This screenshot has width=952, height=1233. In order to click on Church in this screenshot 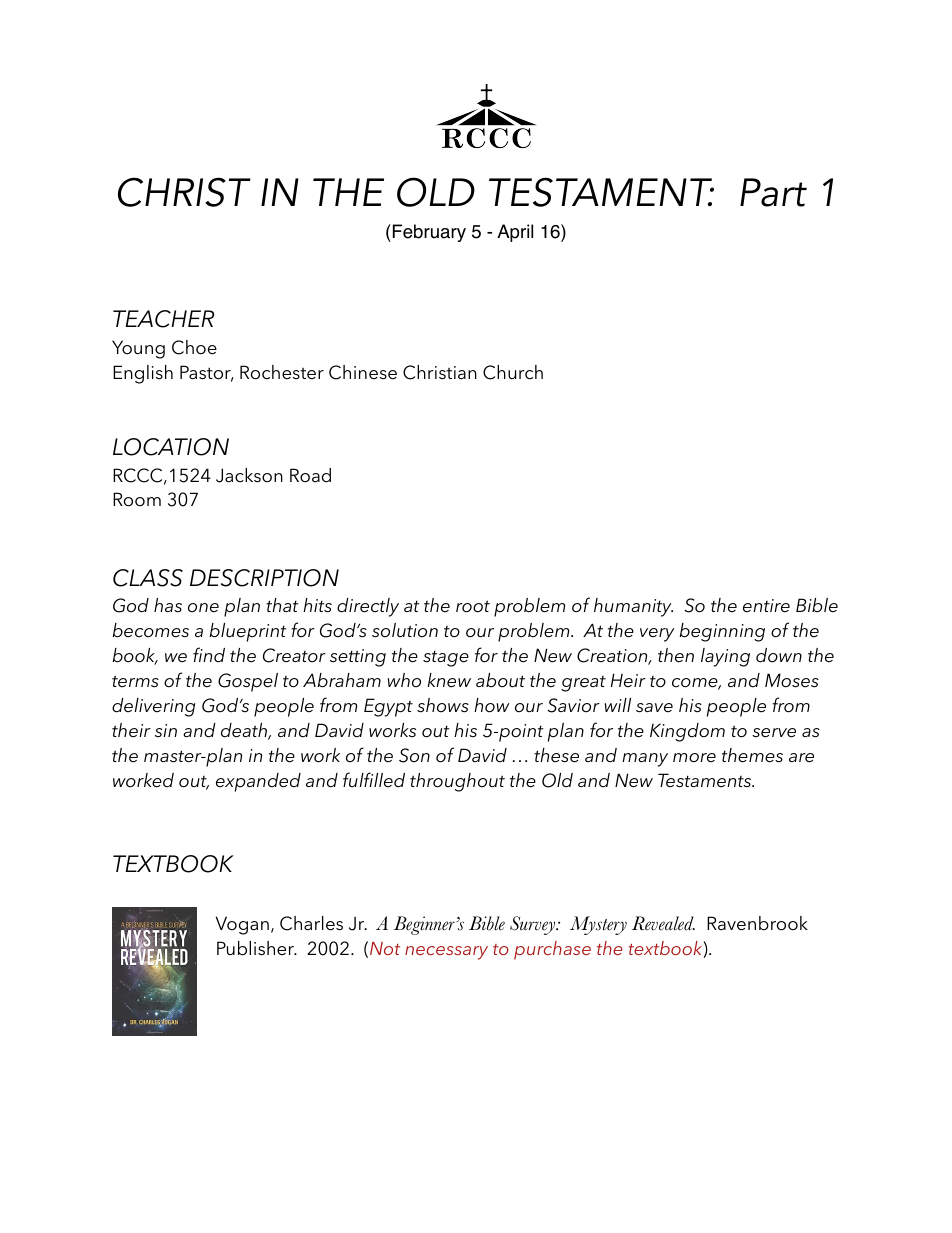, I will do `click(513, 372)`.
